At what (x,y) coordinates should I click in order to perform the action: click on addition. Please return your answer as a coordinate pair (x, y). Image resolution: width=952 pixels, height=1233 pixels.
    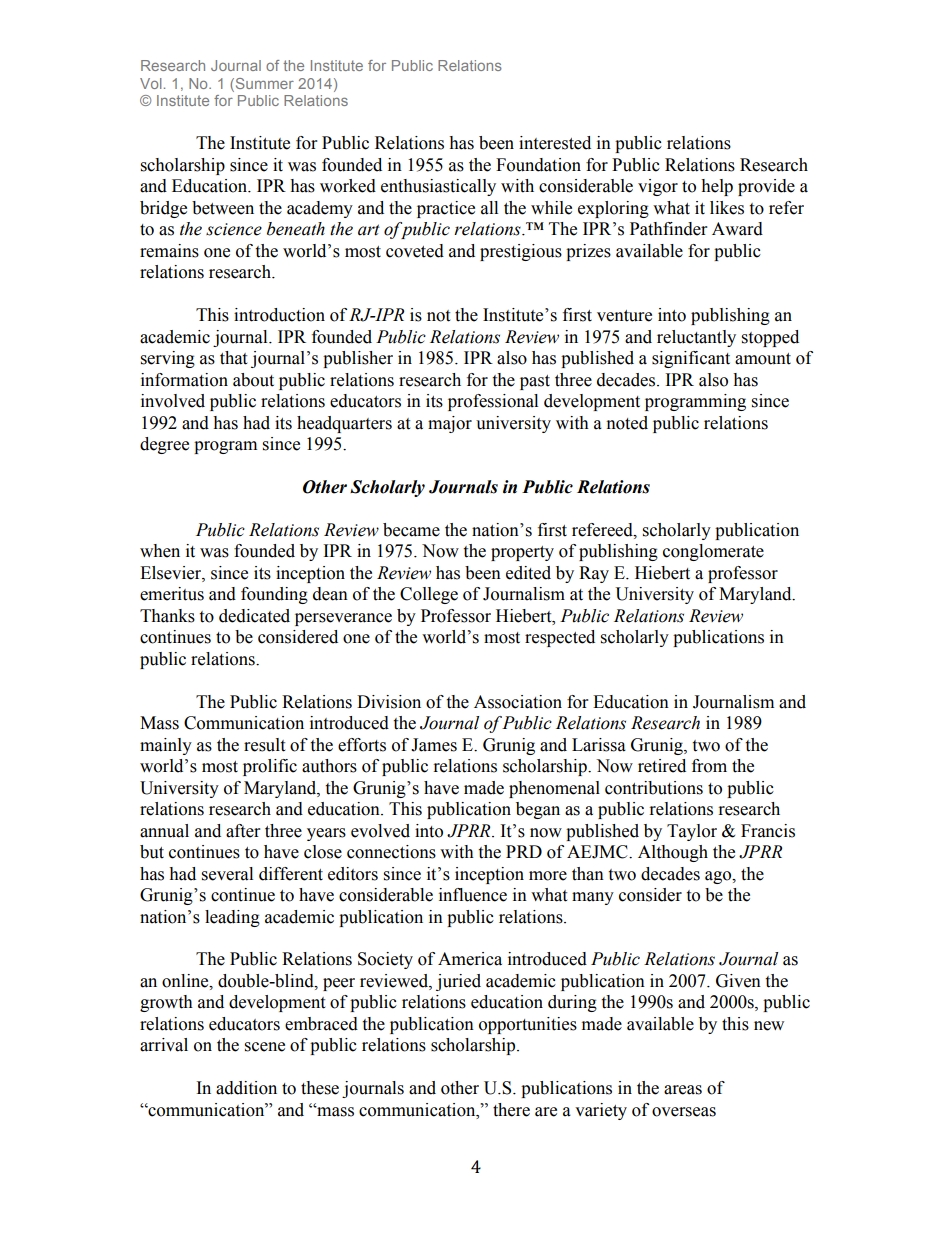
    Looking at the image, I should click on (246, 1088).
